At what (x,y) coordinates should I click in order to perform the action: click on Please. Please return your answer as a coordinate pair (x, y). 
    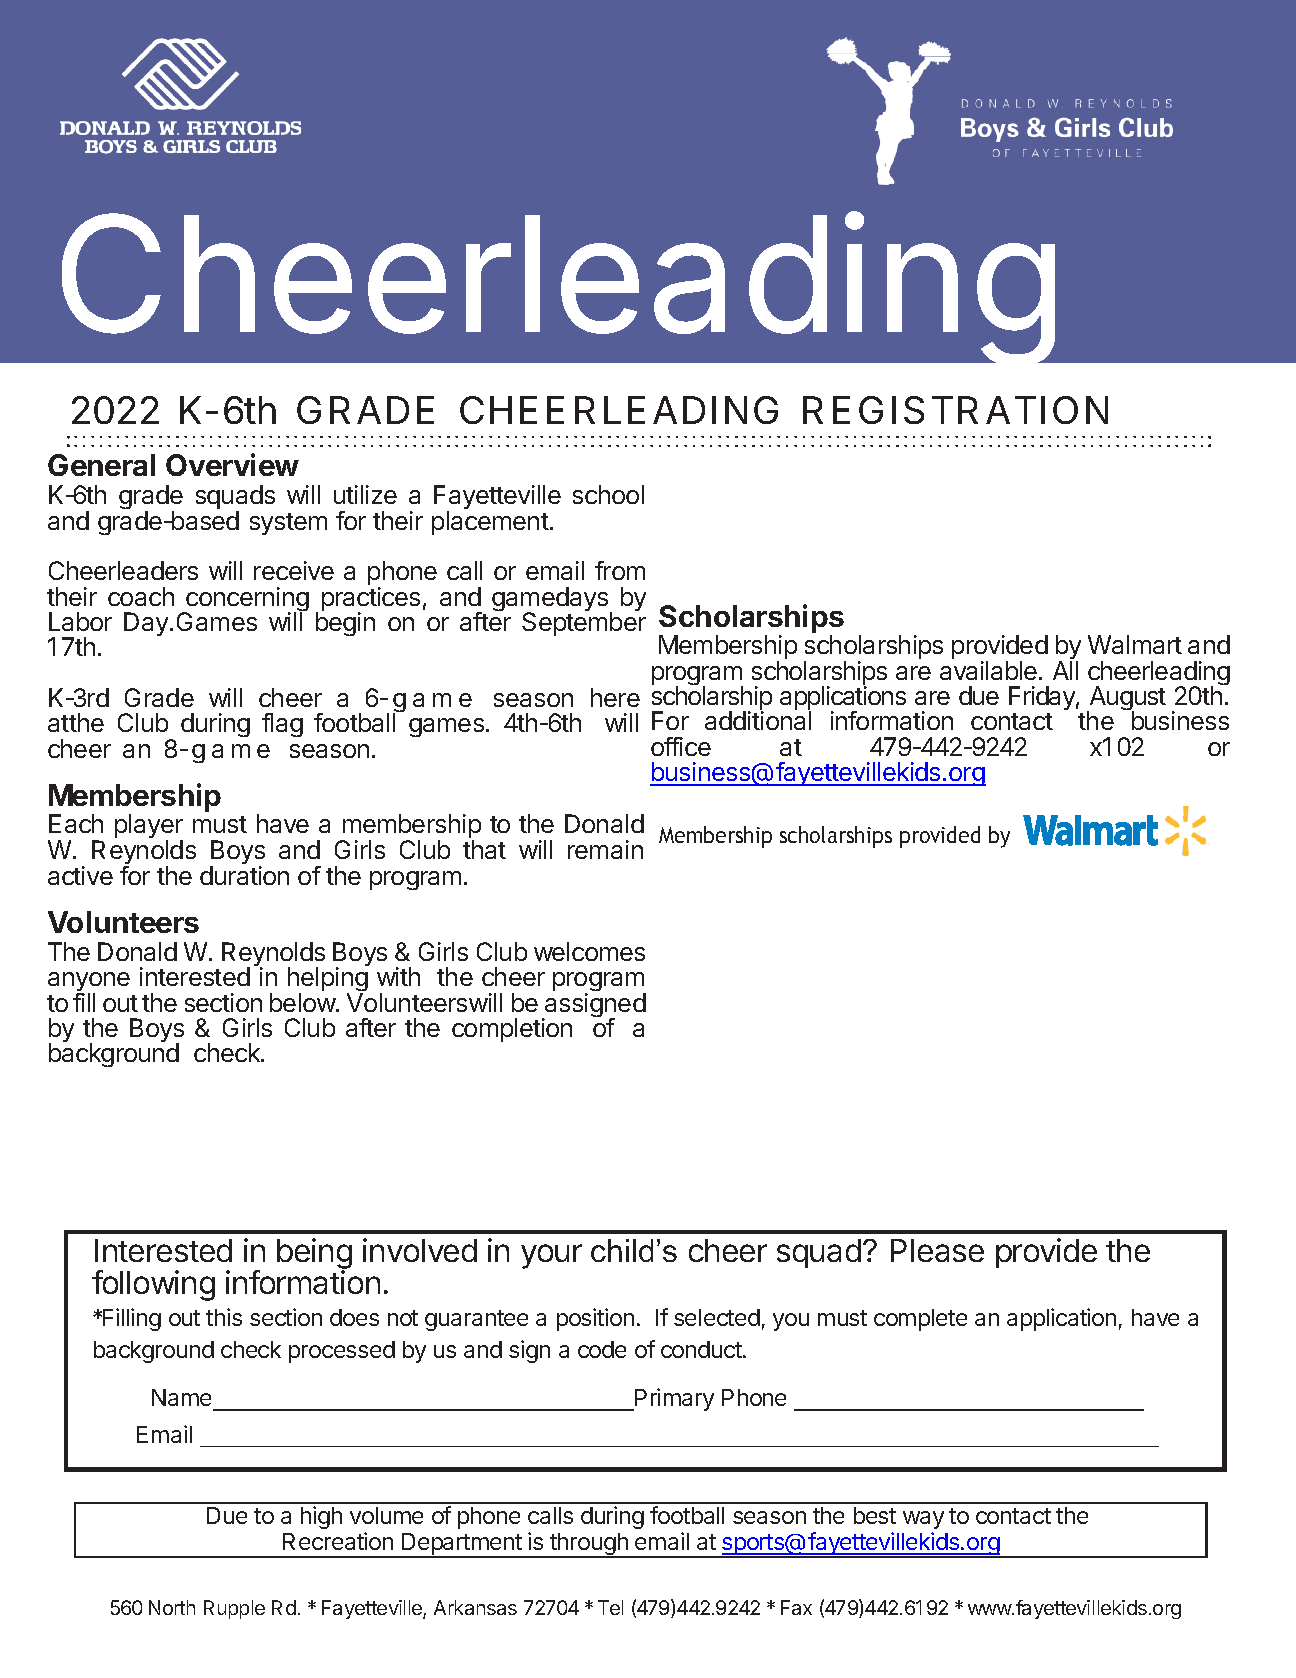
    Looking at the image, I should click on (937, 1250).
